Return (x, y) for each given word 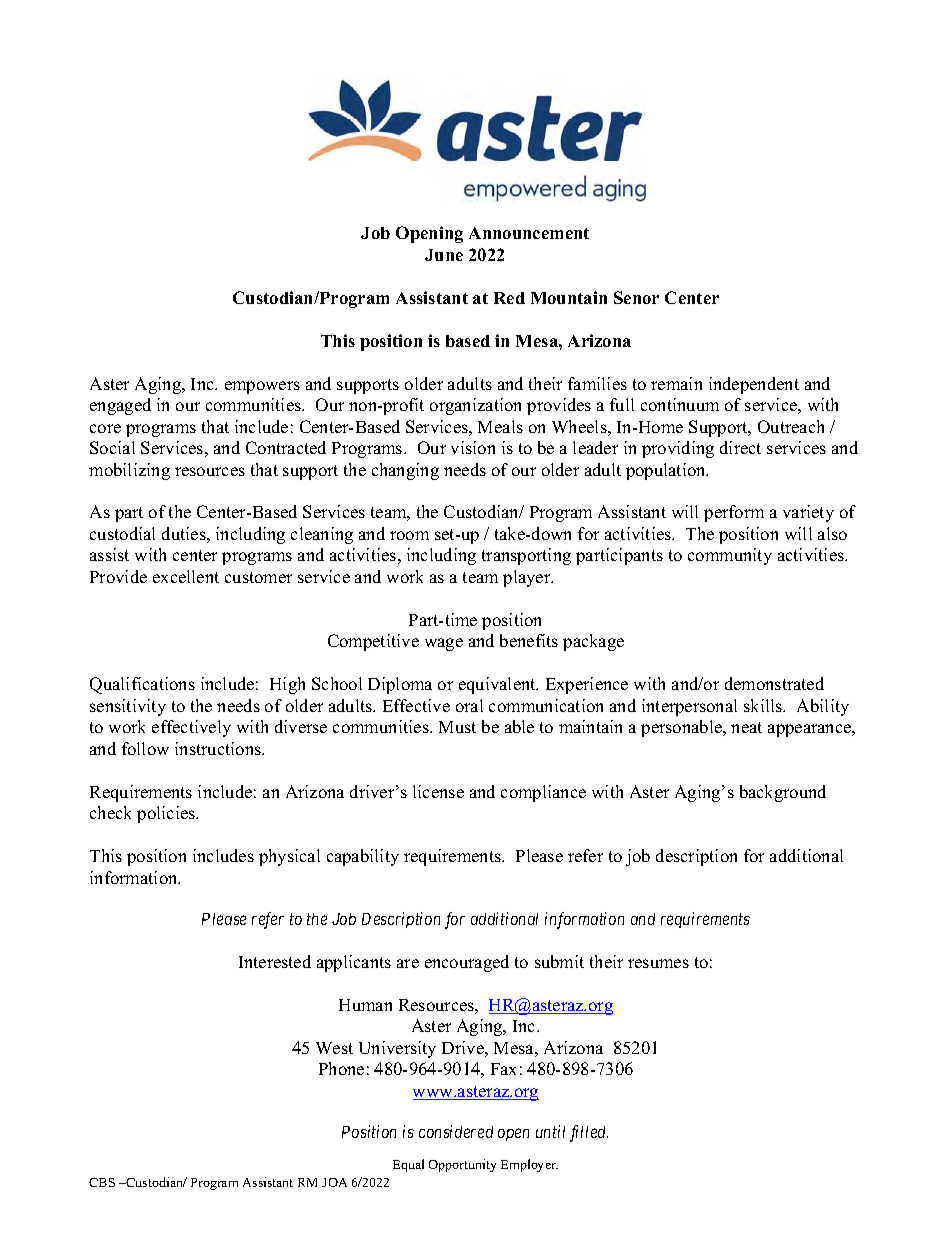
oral (469, 705)
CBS (102, 1182)
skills (764, 705)
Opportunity (462, 1165)
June (444, 255)
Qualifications (142, 685)
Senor (636, 297)
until (550, 1131)
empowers (262, 387)
